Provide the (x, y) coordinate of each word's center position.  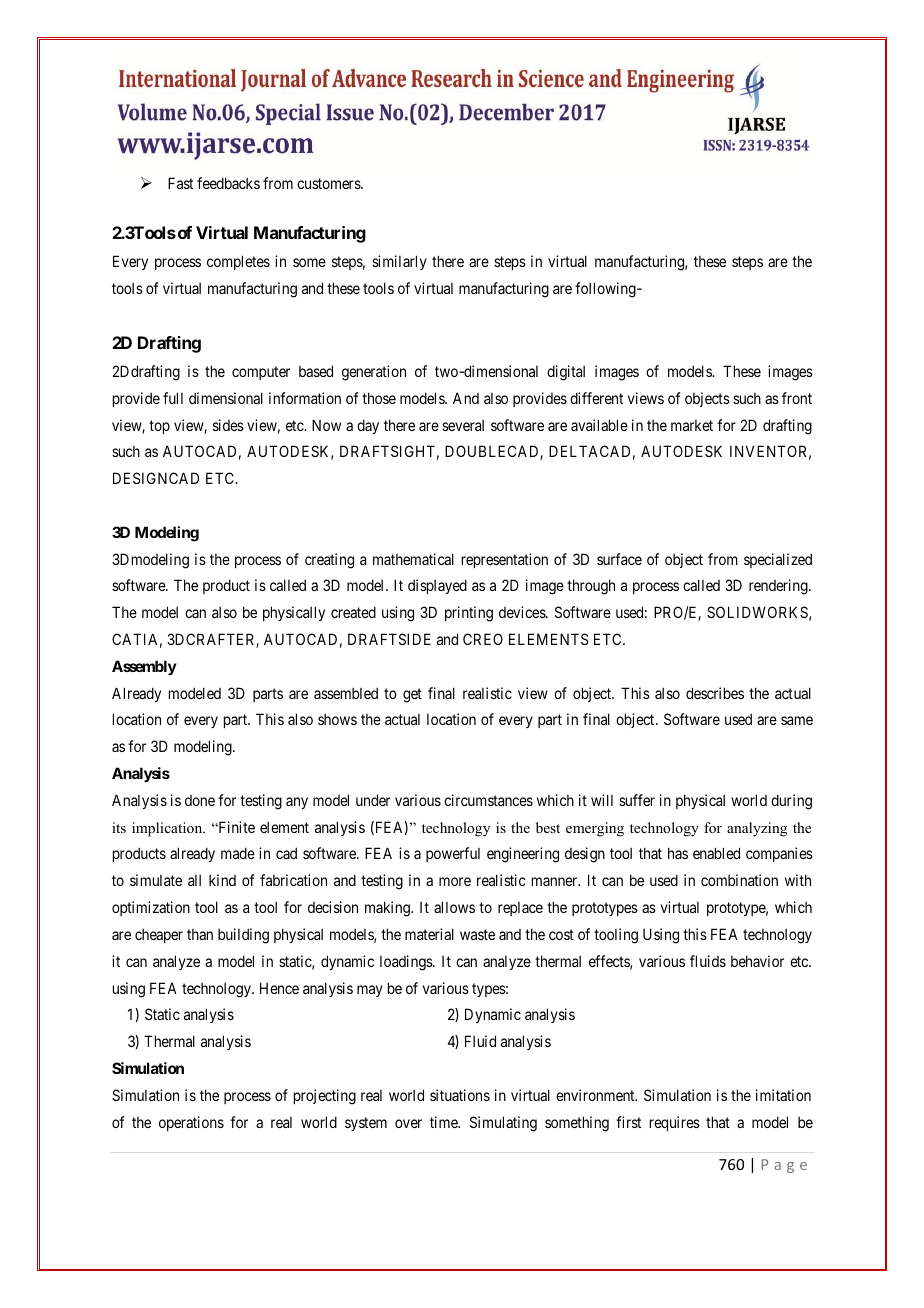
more (455, 881)
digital (566, 373)
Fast (180, 183)
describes (715, 693)
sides (228, 425)
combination (739, 880)
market (692, 425)
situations (460, 1095)
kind (222, 880)
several (463, 425)
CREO (483, 639)
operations (191, 1123)
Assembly (144, 667)
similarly (399, 262)
